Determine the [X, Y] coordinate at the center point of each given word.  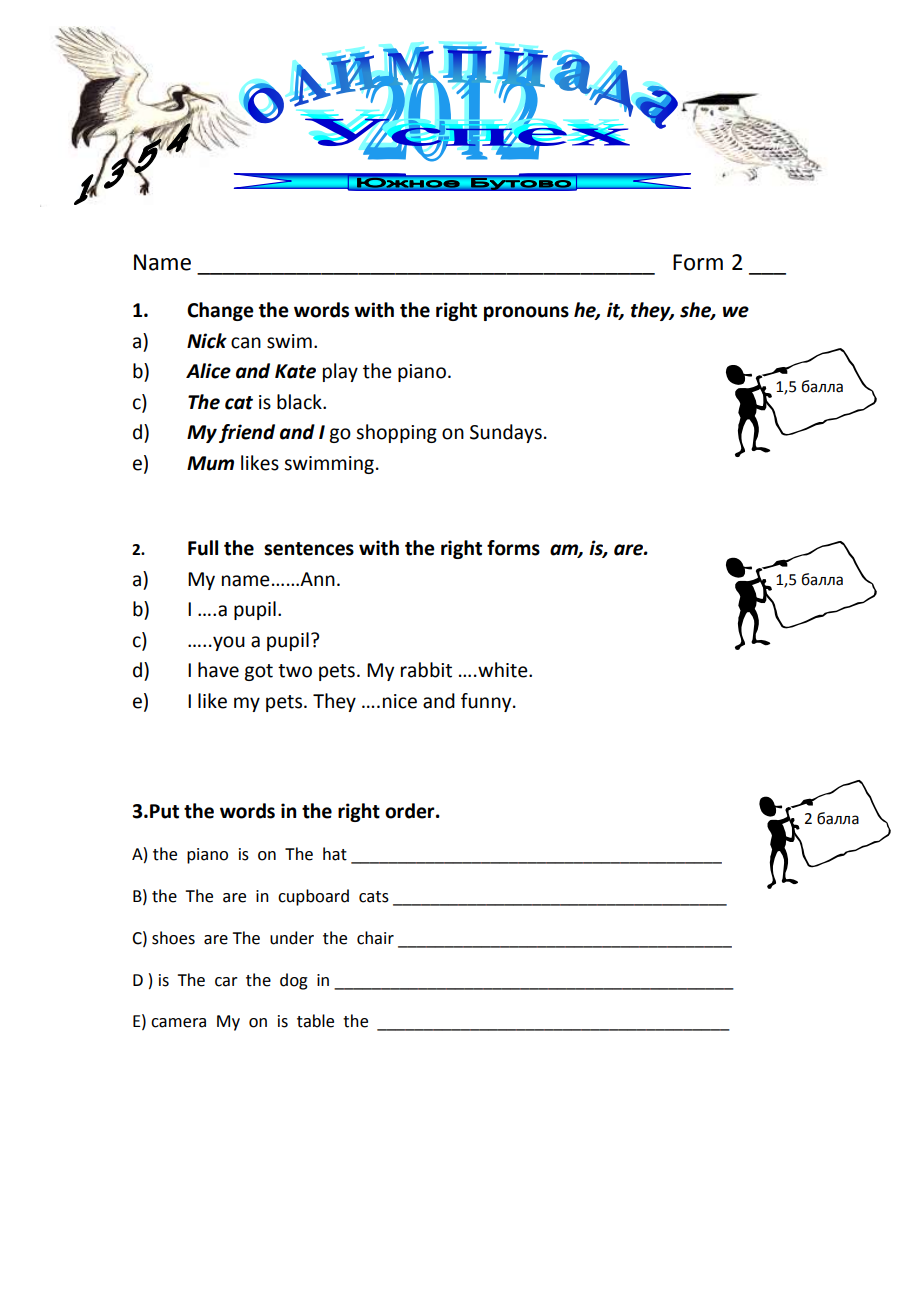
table [315, 1021]
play [340, 372]
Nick [207, 341]
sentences [309, 549]
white [503, 670]
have [218, 670]
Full [203, 548]
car [226, 982]
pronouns [526, 313]
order [411, 811]
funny [487, 702]
